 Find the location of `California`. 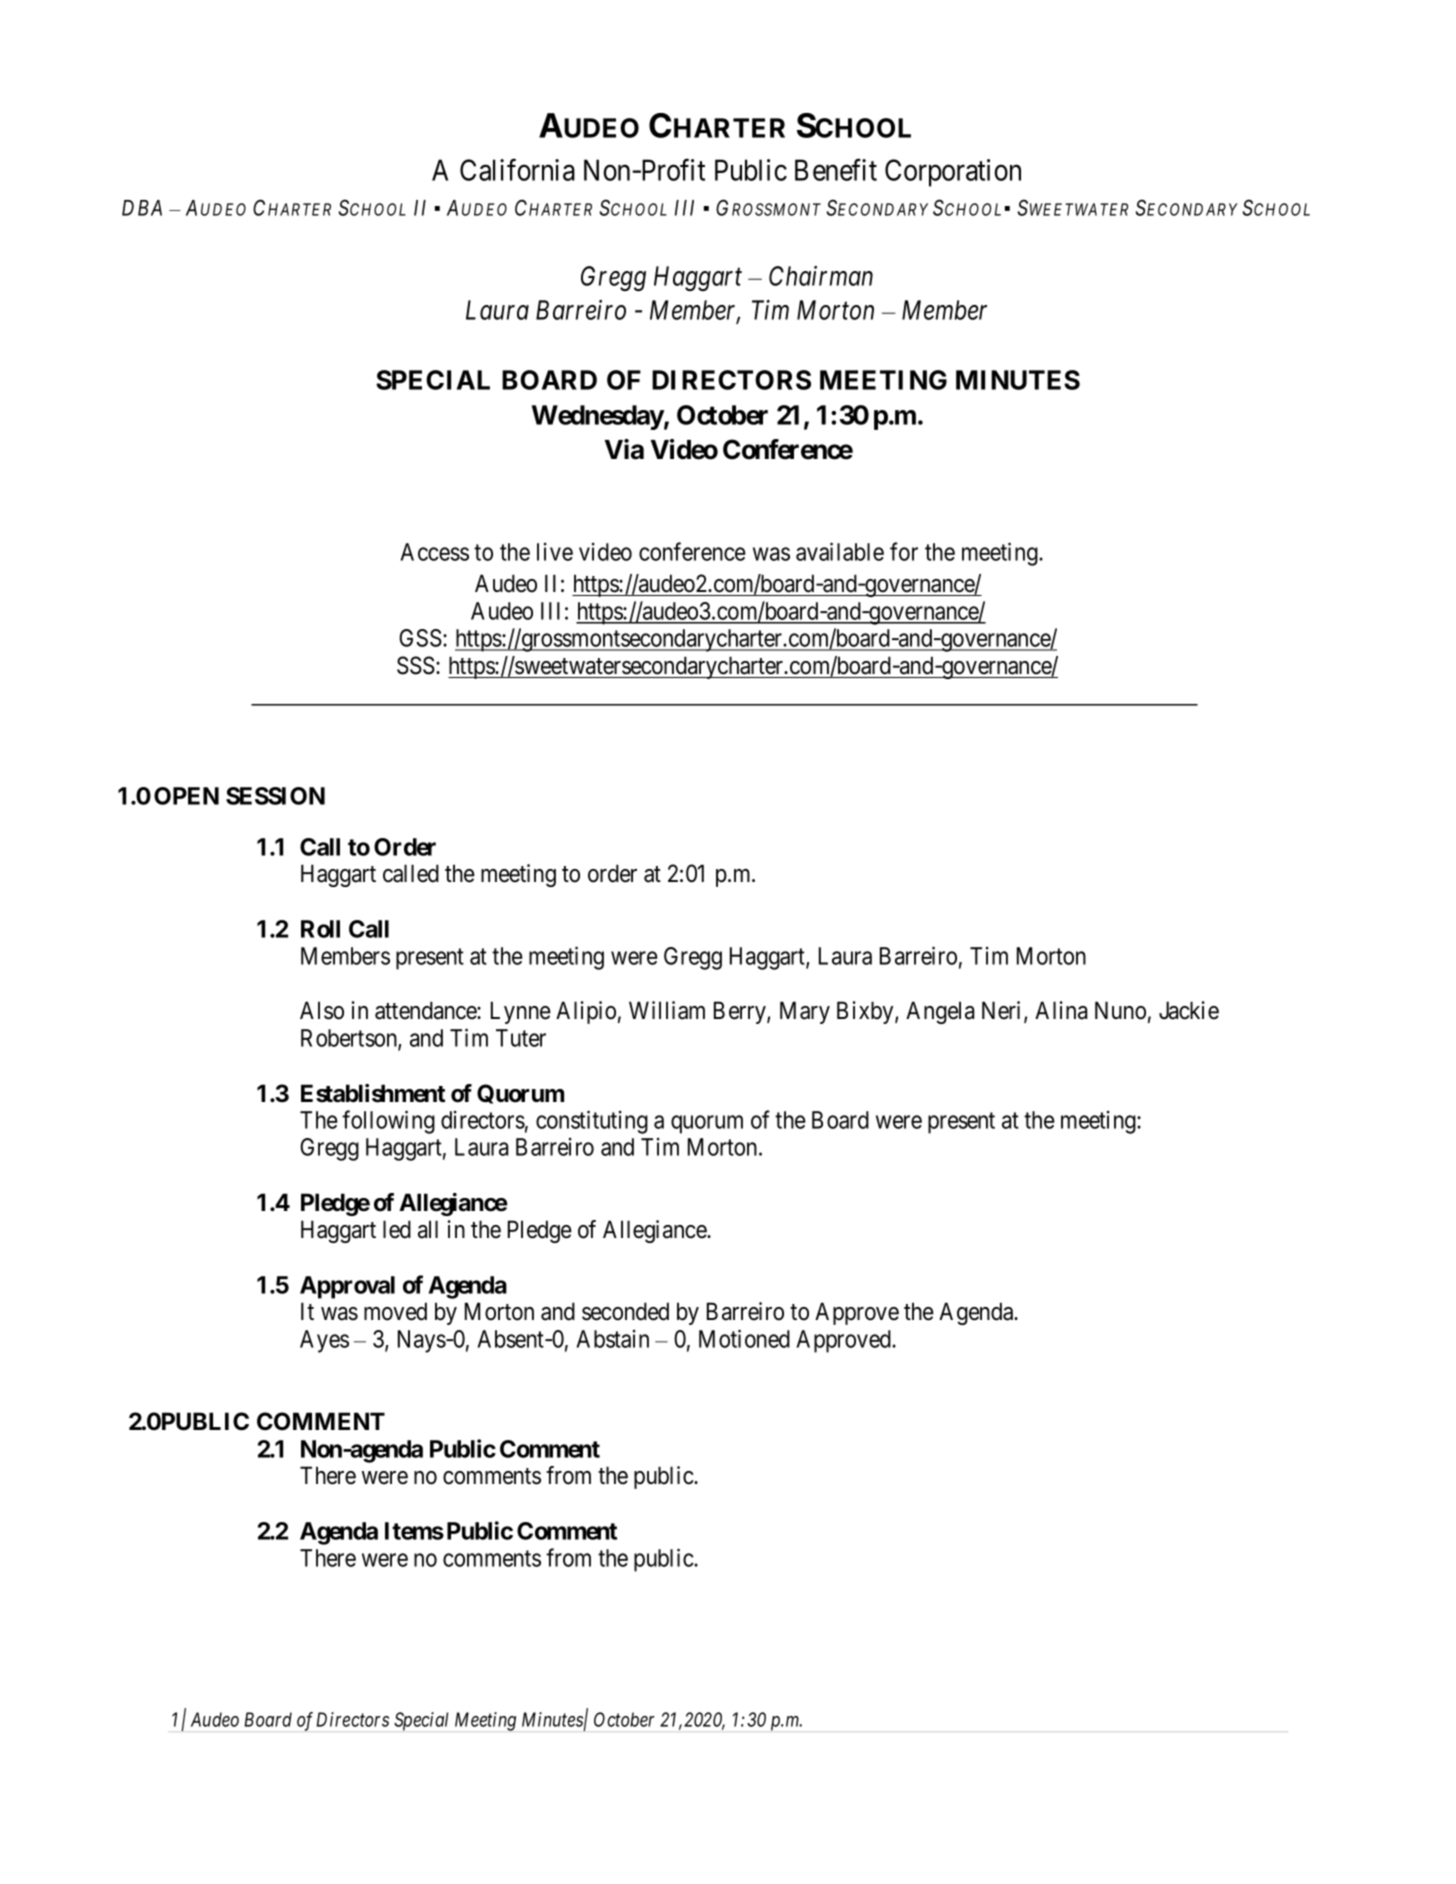

California is located at coordinates (517, 170).
